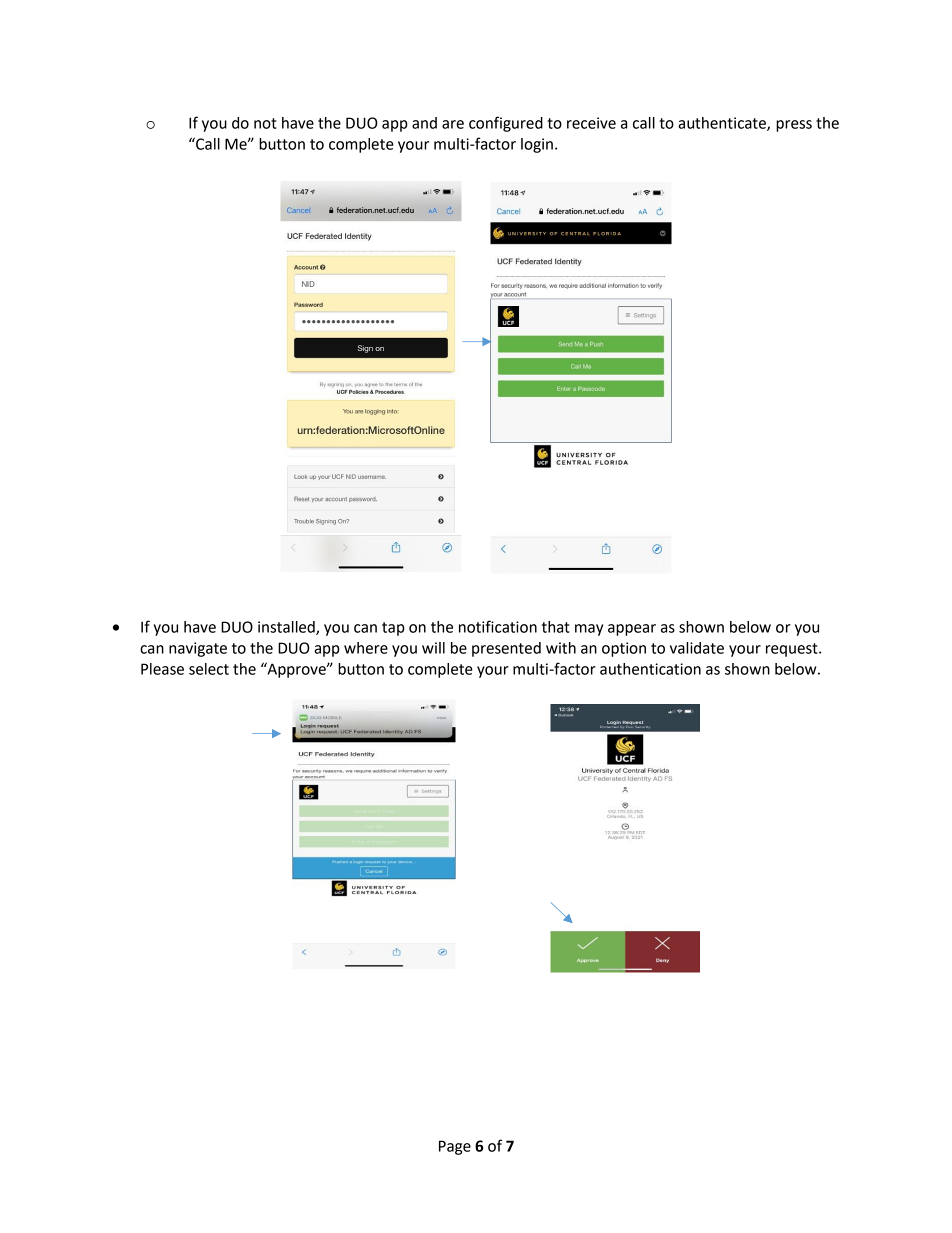  Describe the element at coordinates (498, 626) in the image. I see `notification` at that location.
